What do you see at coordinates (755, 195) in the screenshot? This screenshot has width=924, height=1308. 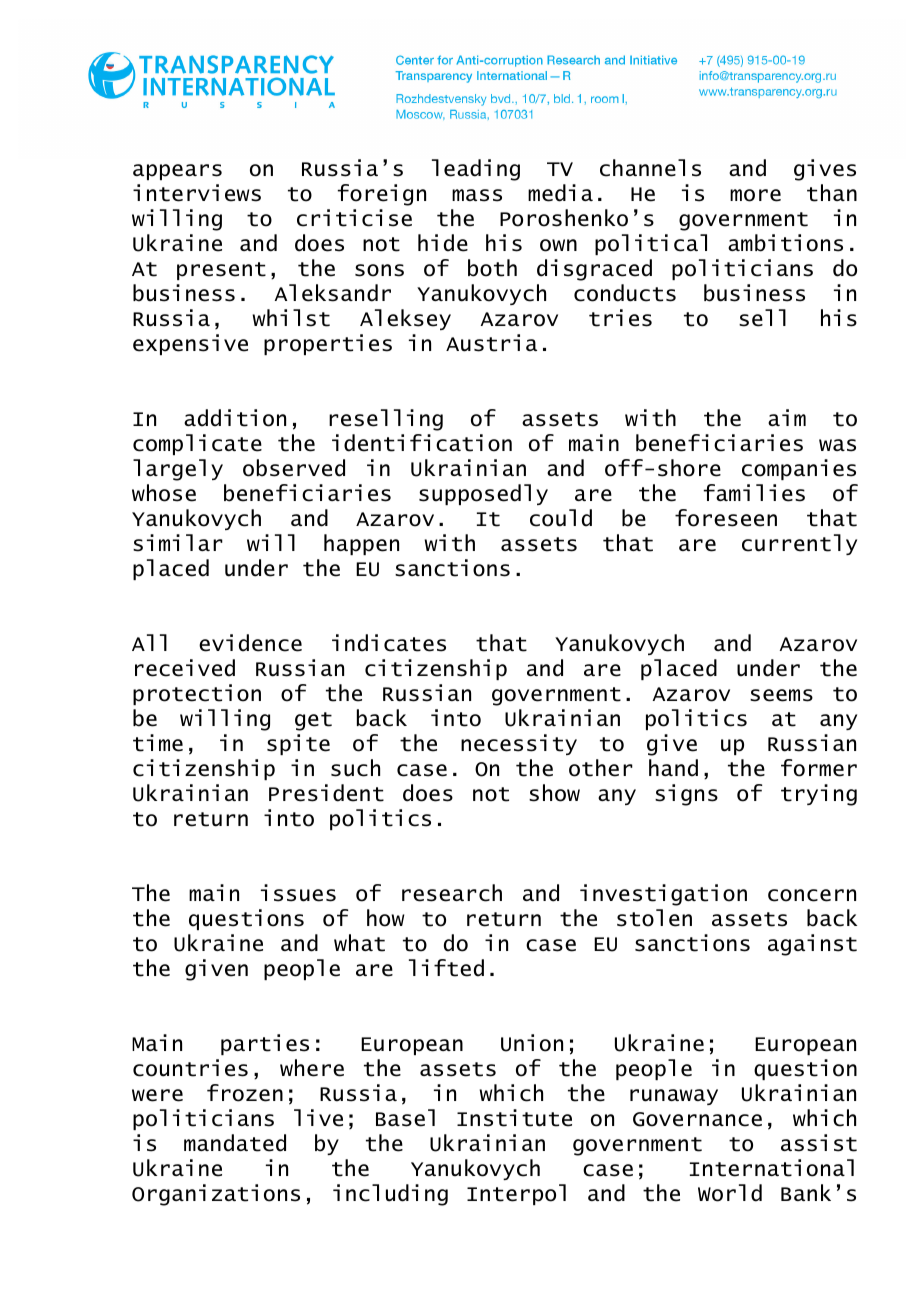 I see `more` at bounding box center [755, 195].
